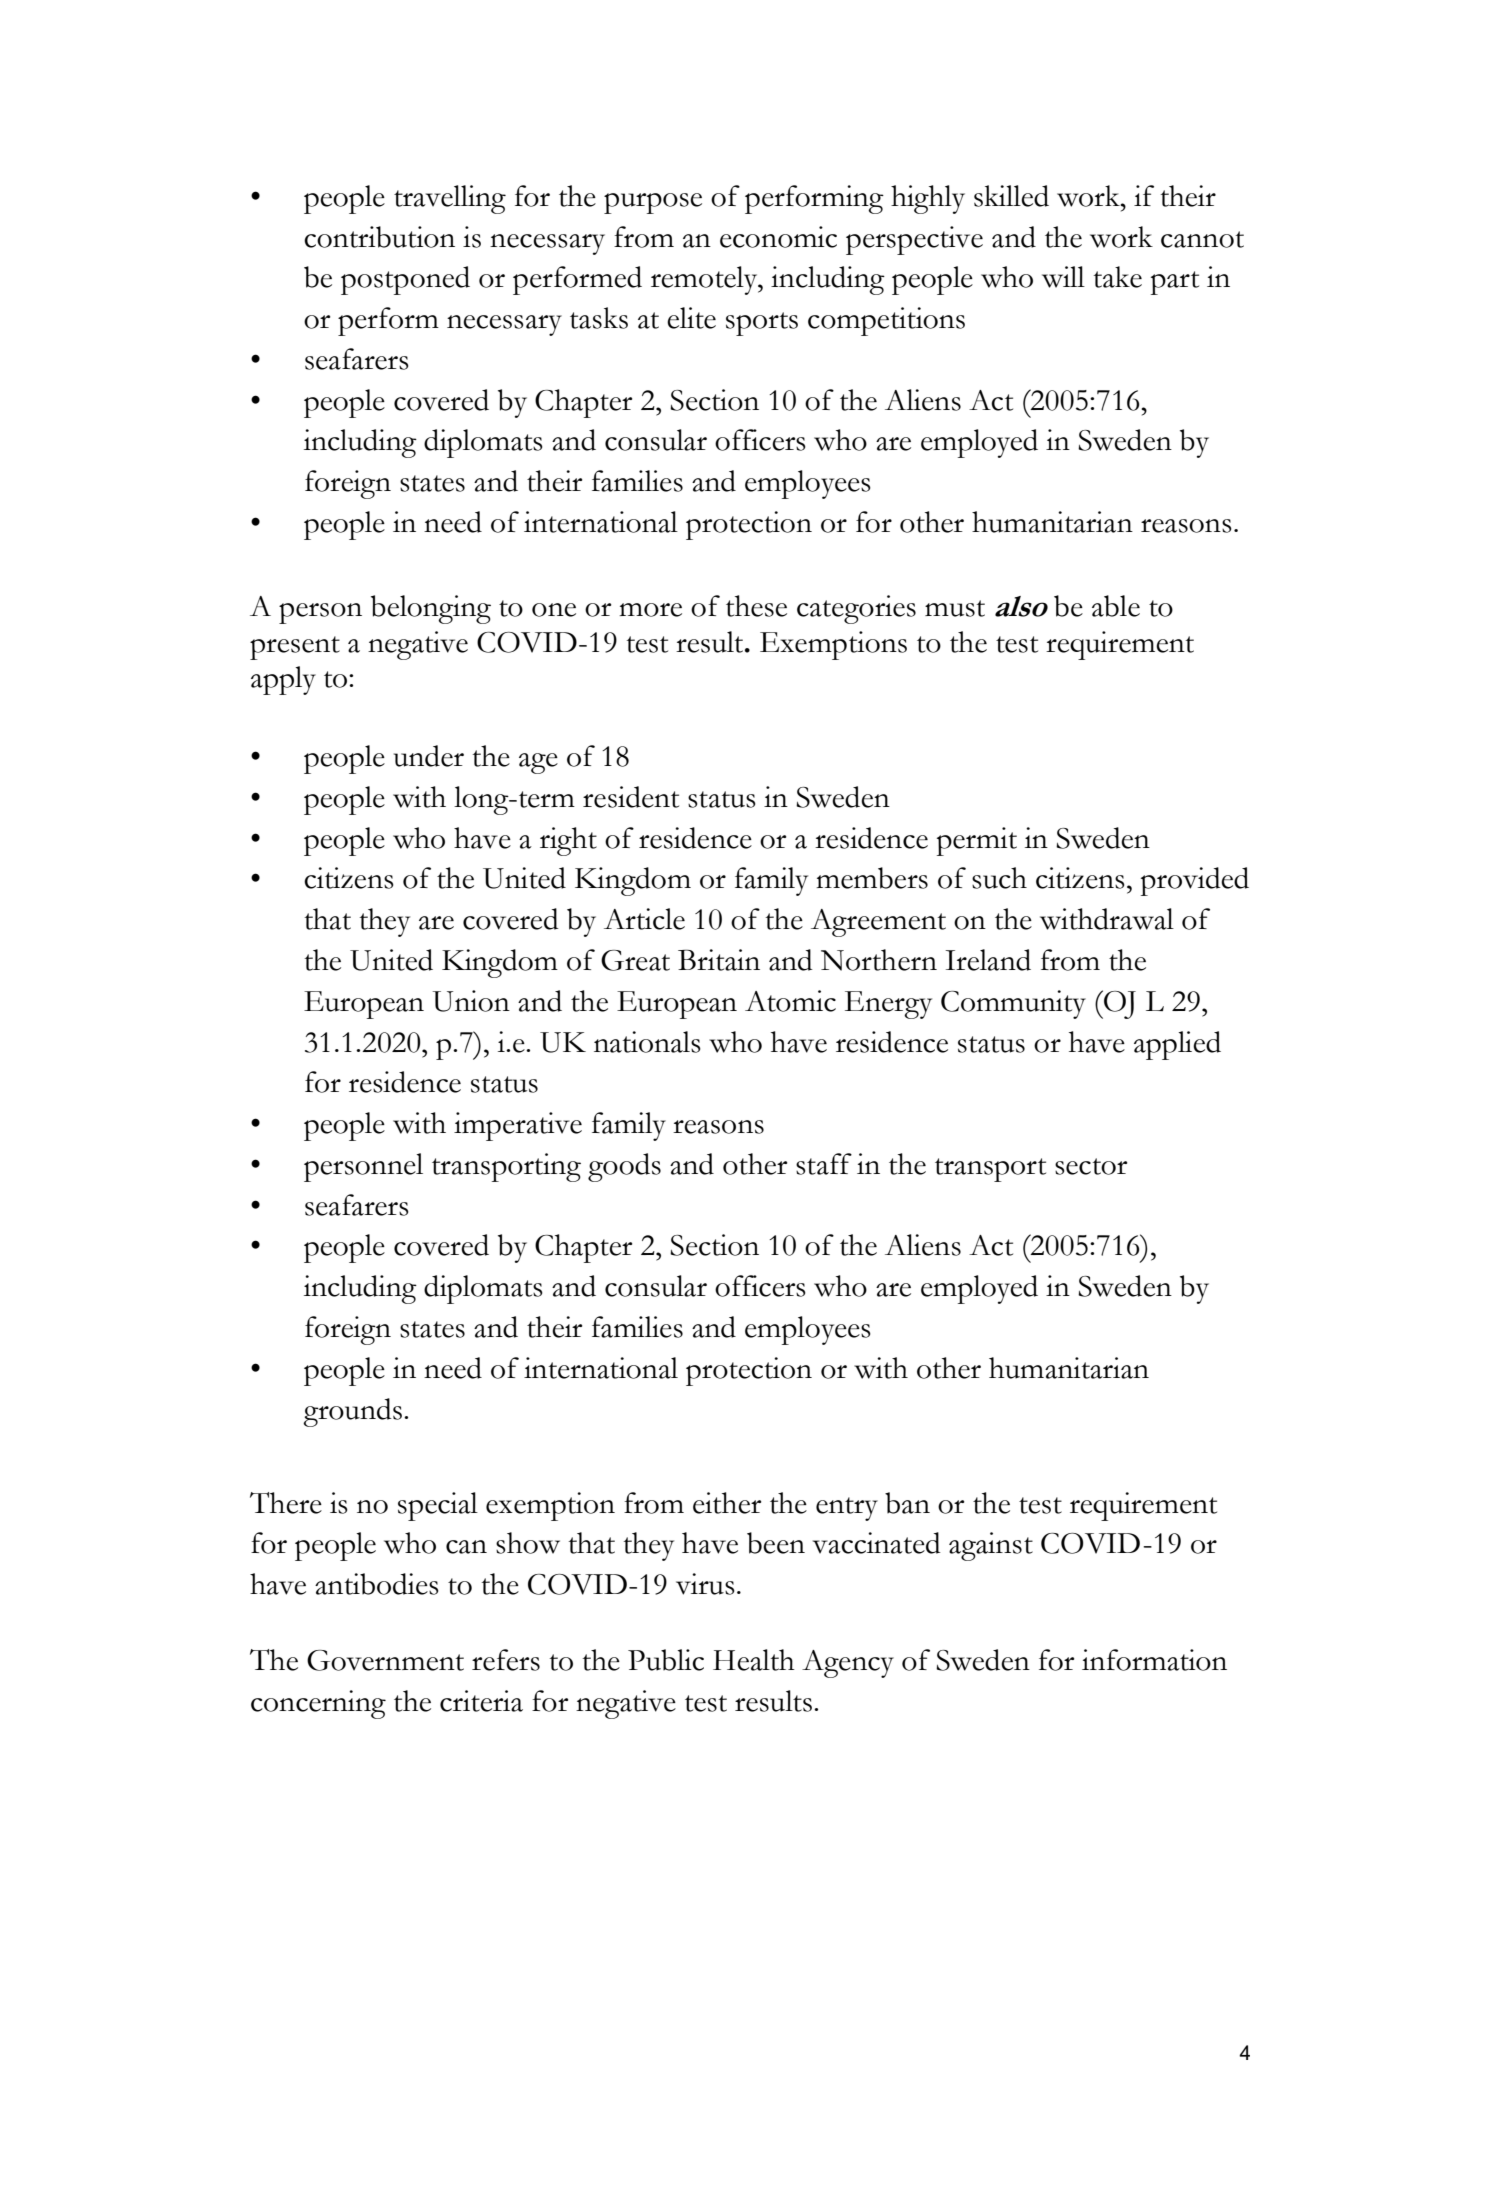  Describe the element at coordinates (1091, 1166) in the screenshot. I see `sector` at that location.
